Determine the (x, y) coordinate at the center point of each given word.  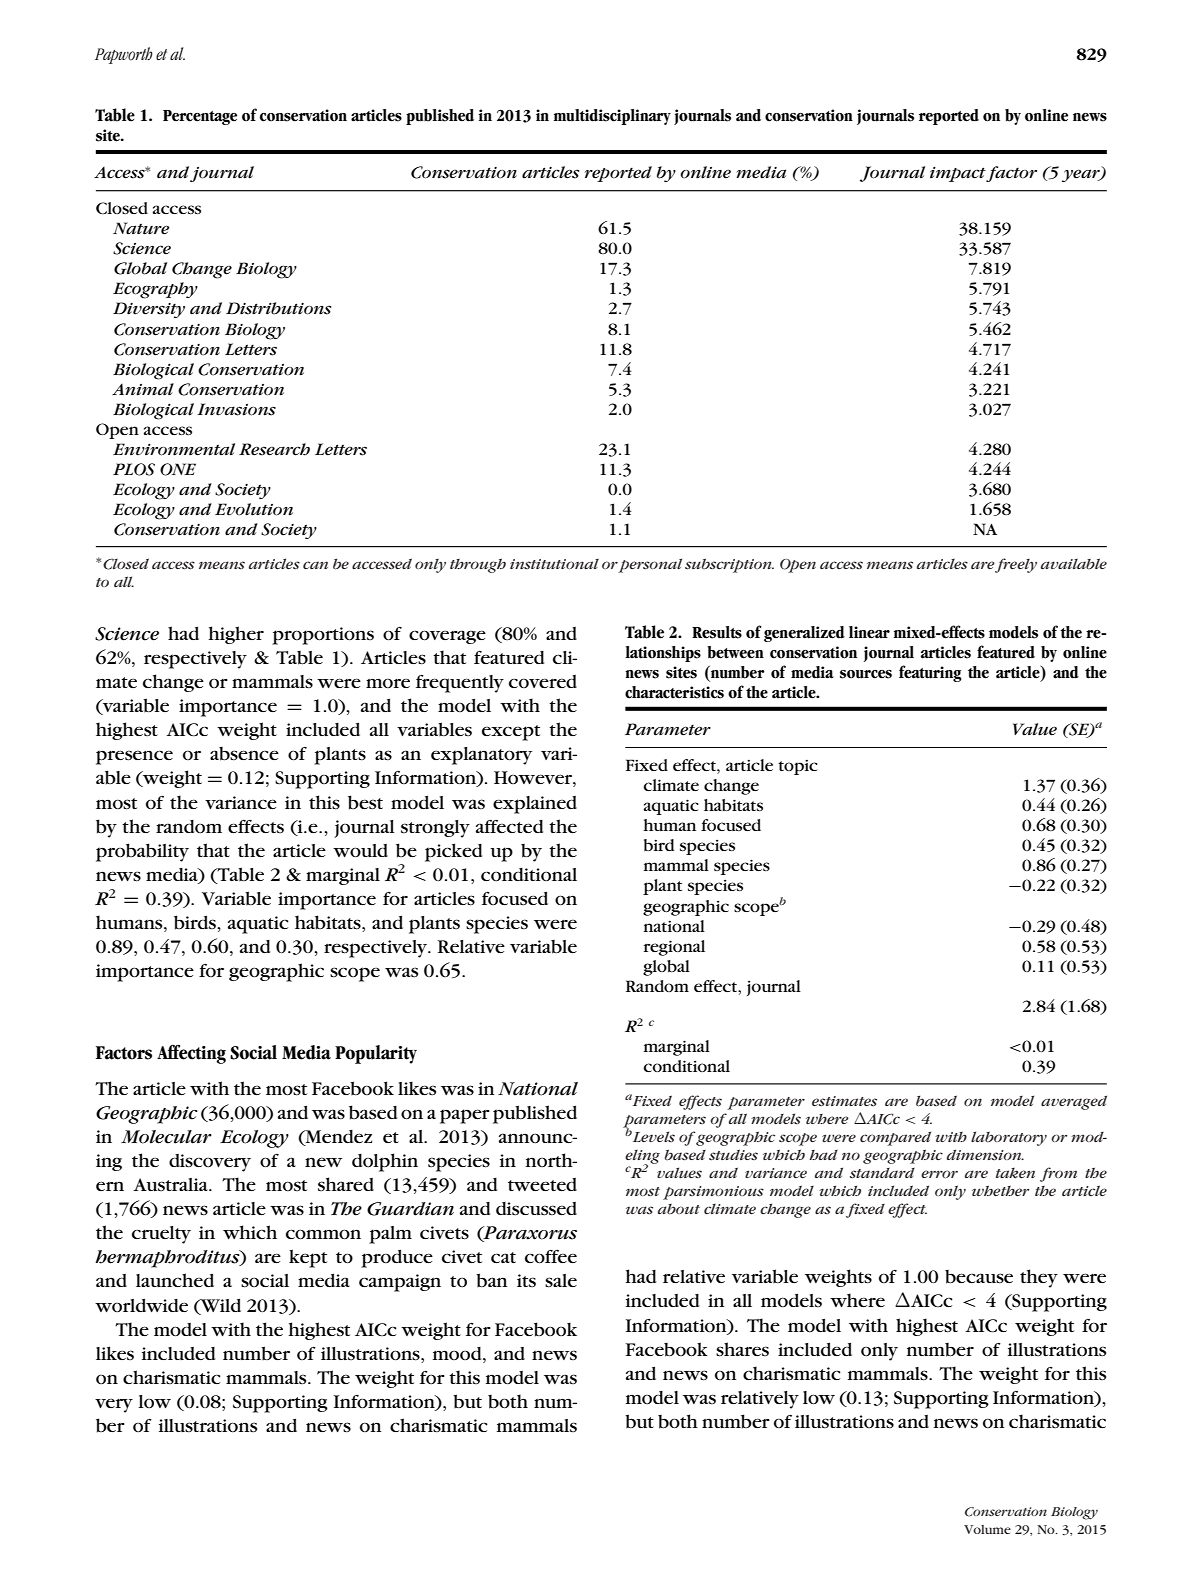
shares (742, 1349)
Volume (987, 1529)
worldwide (141, 1305)
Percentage (200, 117)
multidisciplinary (612, 117)
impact (958, 174)
